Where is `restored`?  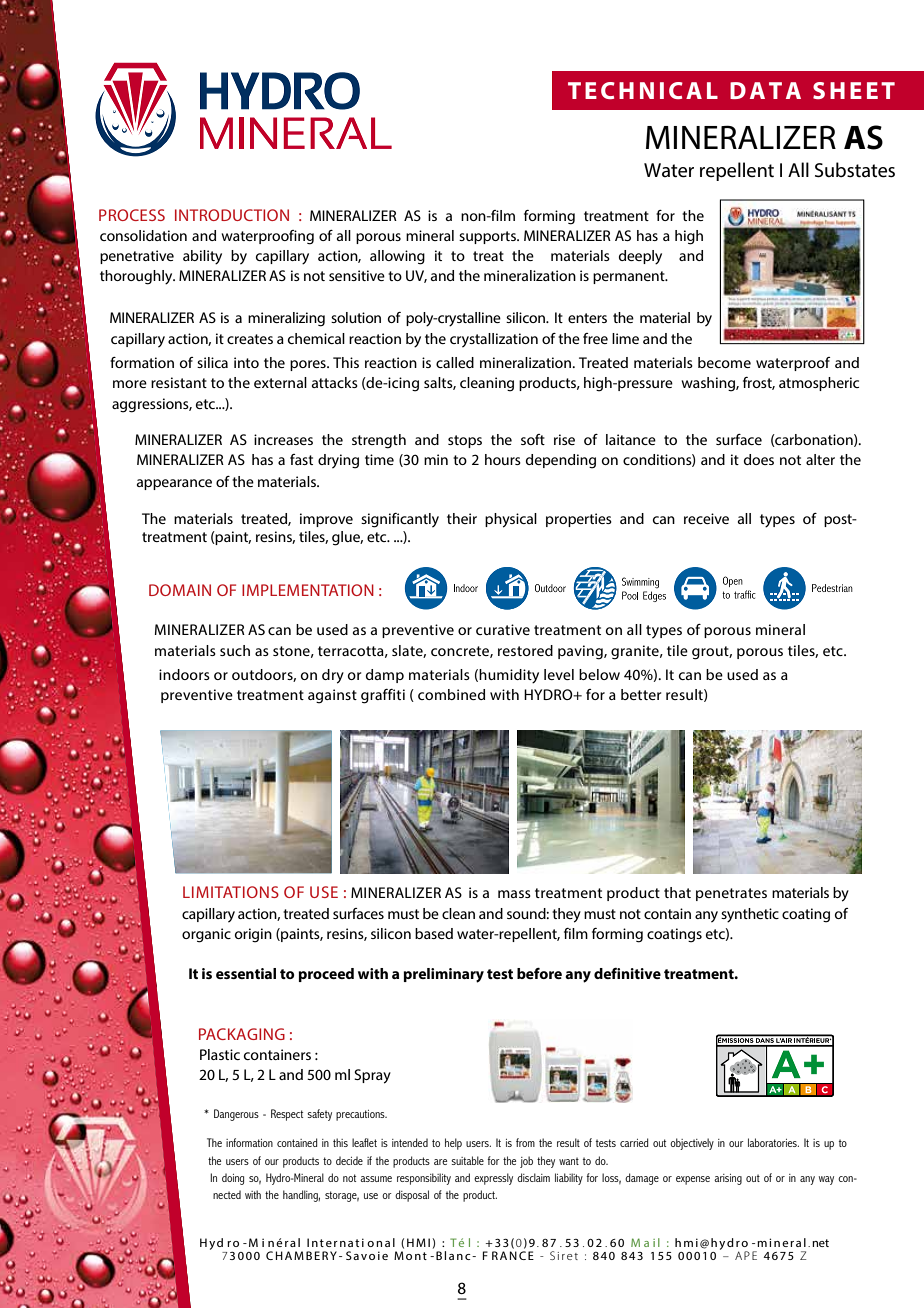 restored is located at coordinates (525, 650).
